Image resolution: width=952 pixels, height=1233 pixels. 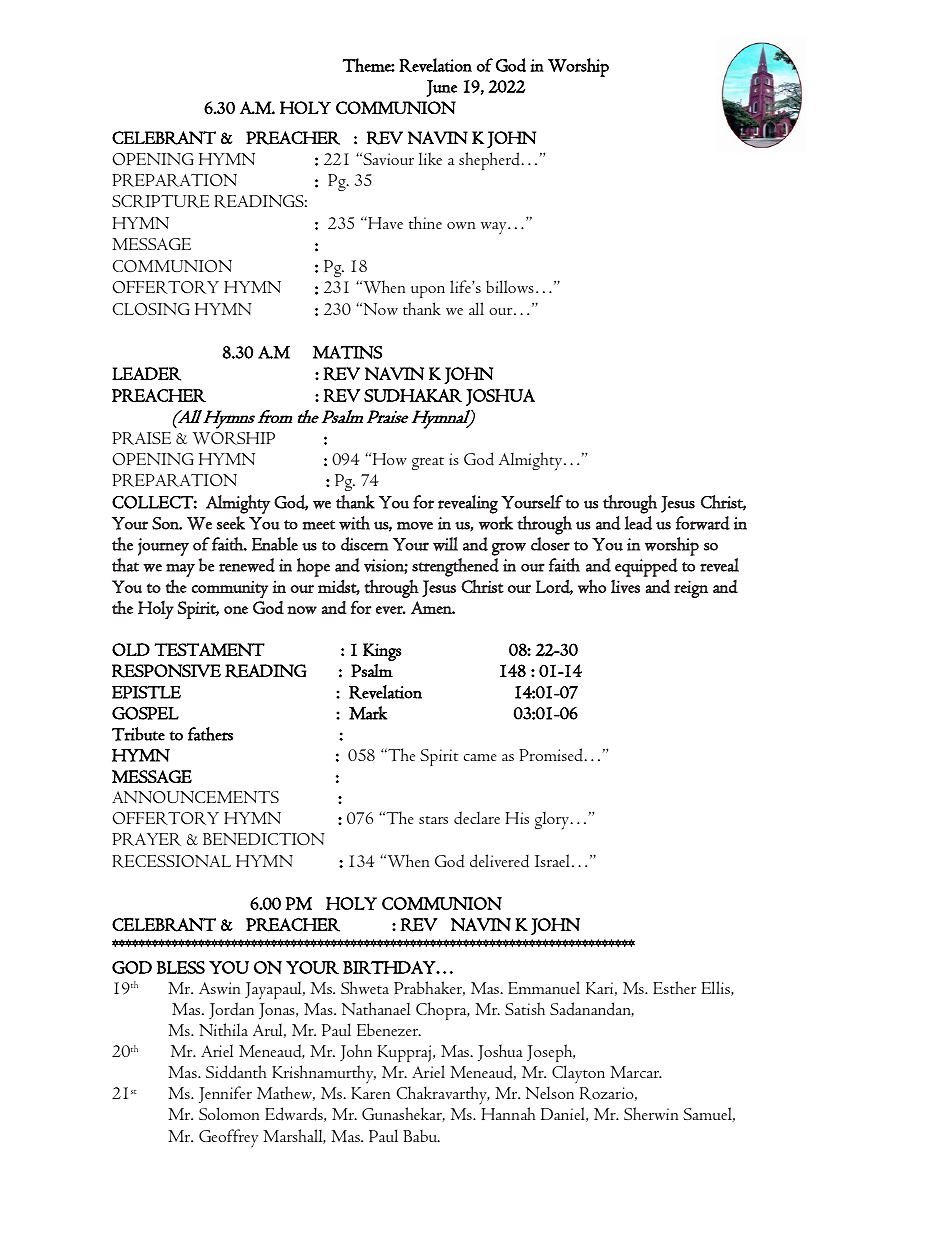 I want to click on shepherd, so click(x=491, y=161).
